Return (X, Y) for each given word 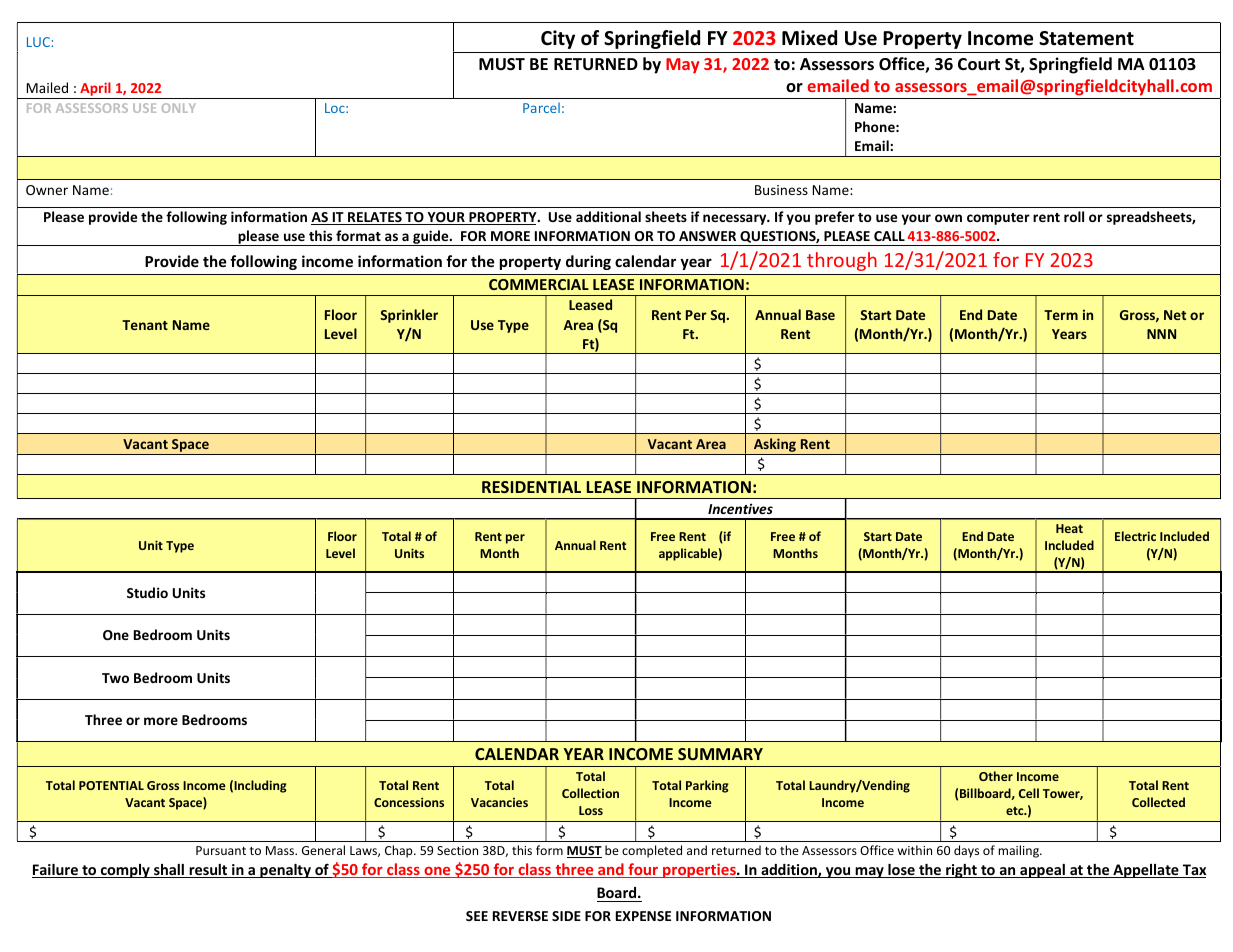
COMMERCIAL (539, 284)
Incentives (740, 508)
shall (169, 871)
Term (1061, 315)
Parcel (541, 107)
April (95, 90)
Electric (1135, 536)
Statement (1086, 38)
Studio (147, 592)
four (643, 870)
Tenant (145, 325)
